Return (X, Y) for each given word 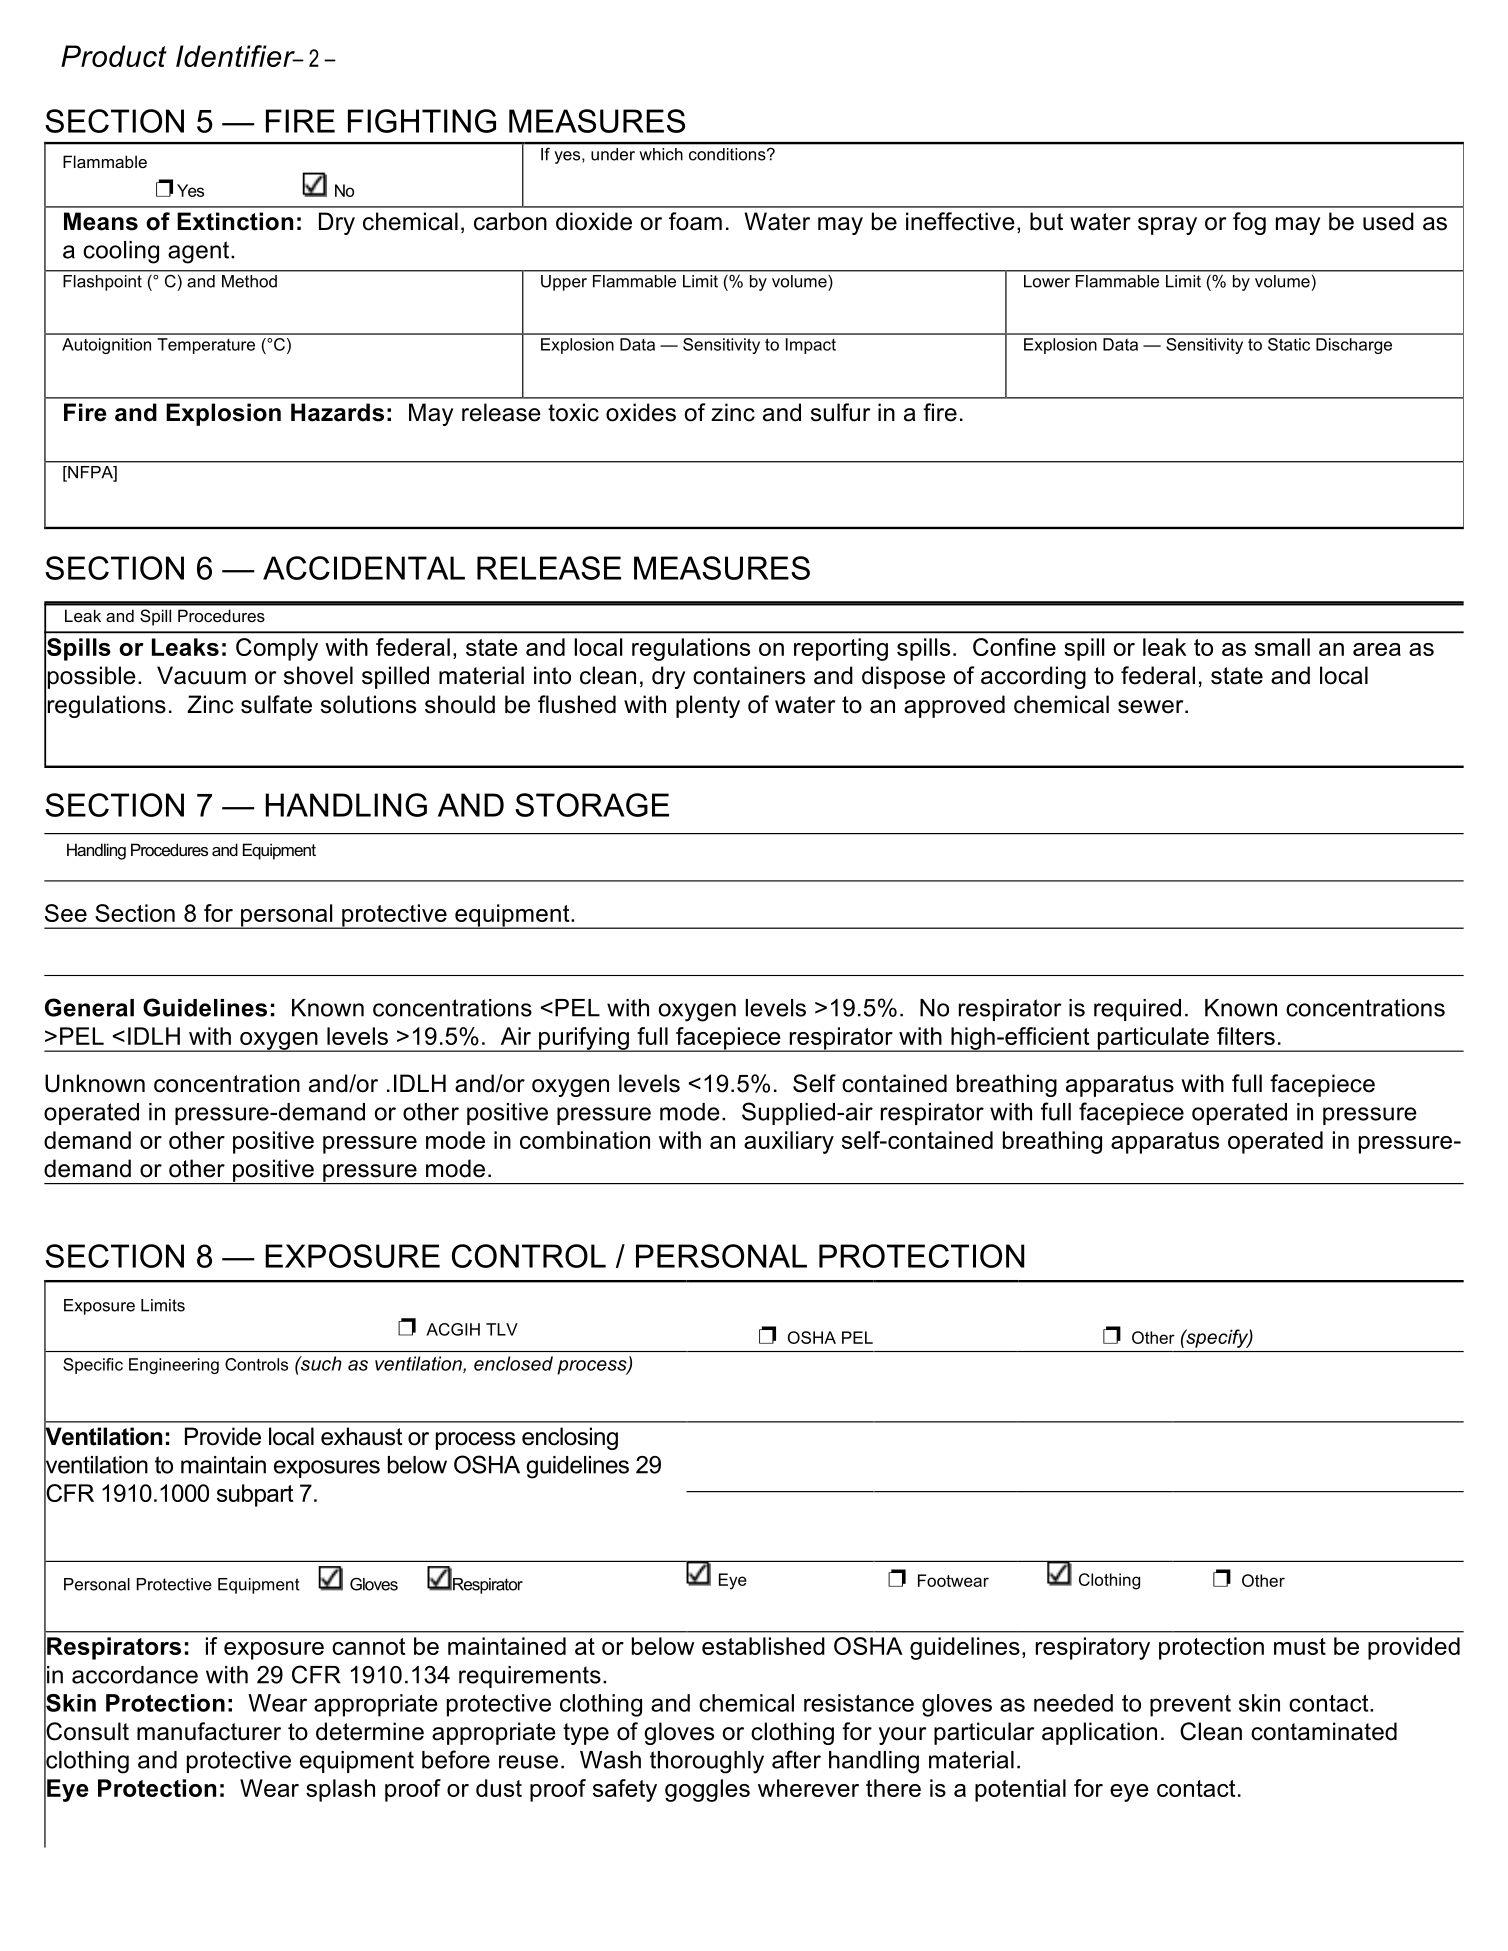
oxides (641, 412)
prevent (1190, 1706)
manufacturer (209, 1731)
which (661, 154)
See (66, 913)
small (1282, 647)
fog (1249, 223)
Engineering (174, 1366)
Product (114, 56)
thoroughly (707, 1762)
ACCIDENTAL (364, 568)
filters (1246, 1036)
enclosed (513, 1363)
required (1137, 1010)
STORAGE (592, 805)
